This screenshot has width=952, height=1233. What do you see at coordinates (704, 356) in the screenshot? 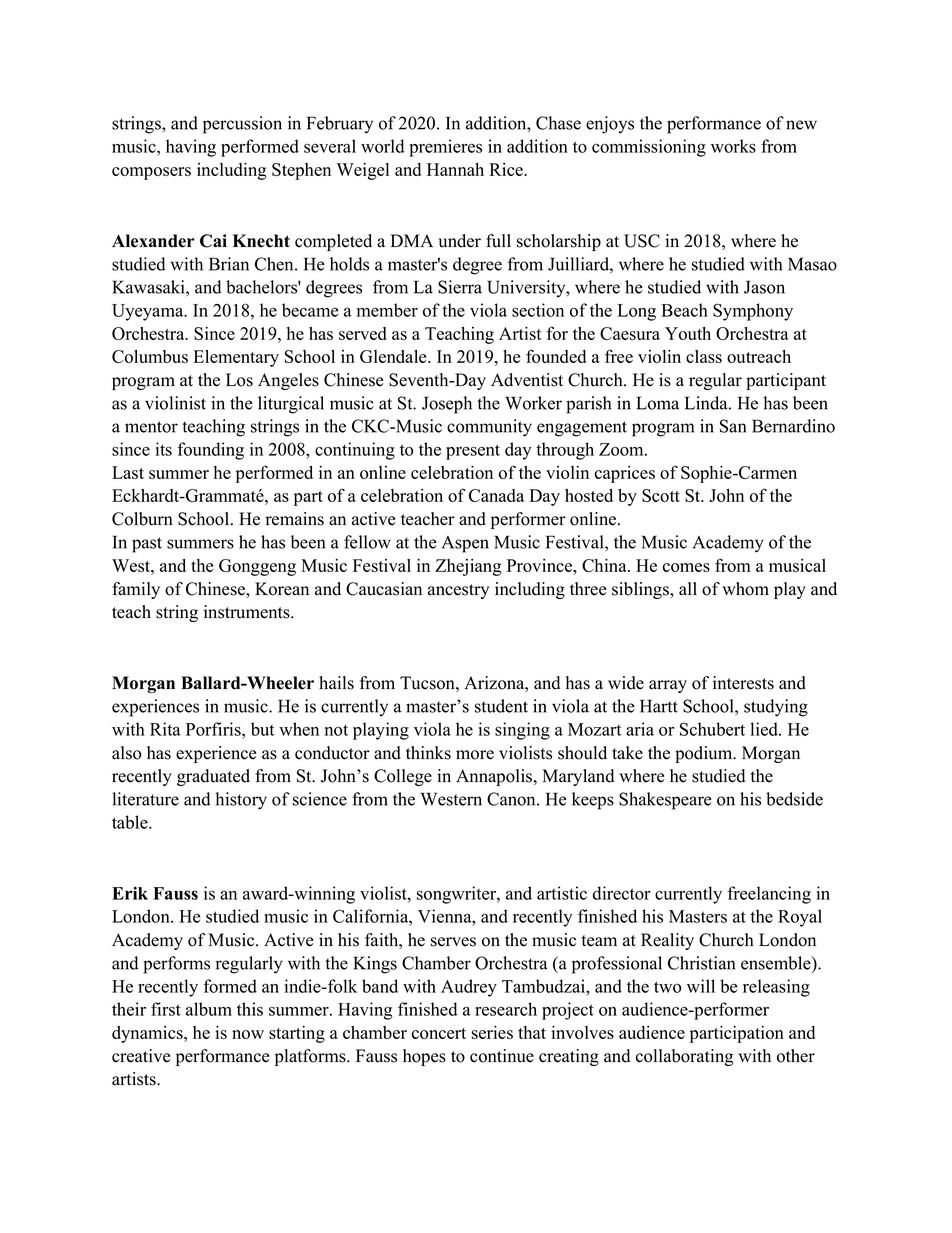
I see `class` at bounding box center [704, 356].
